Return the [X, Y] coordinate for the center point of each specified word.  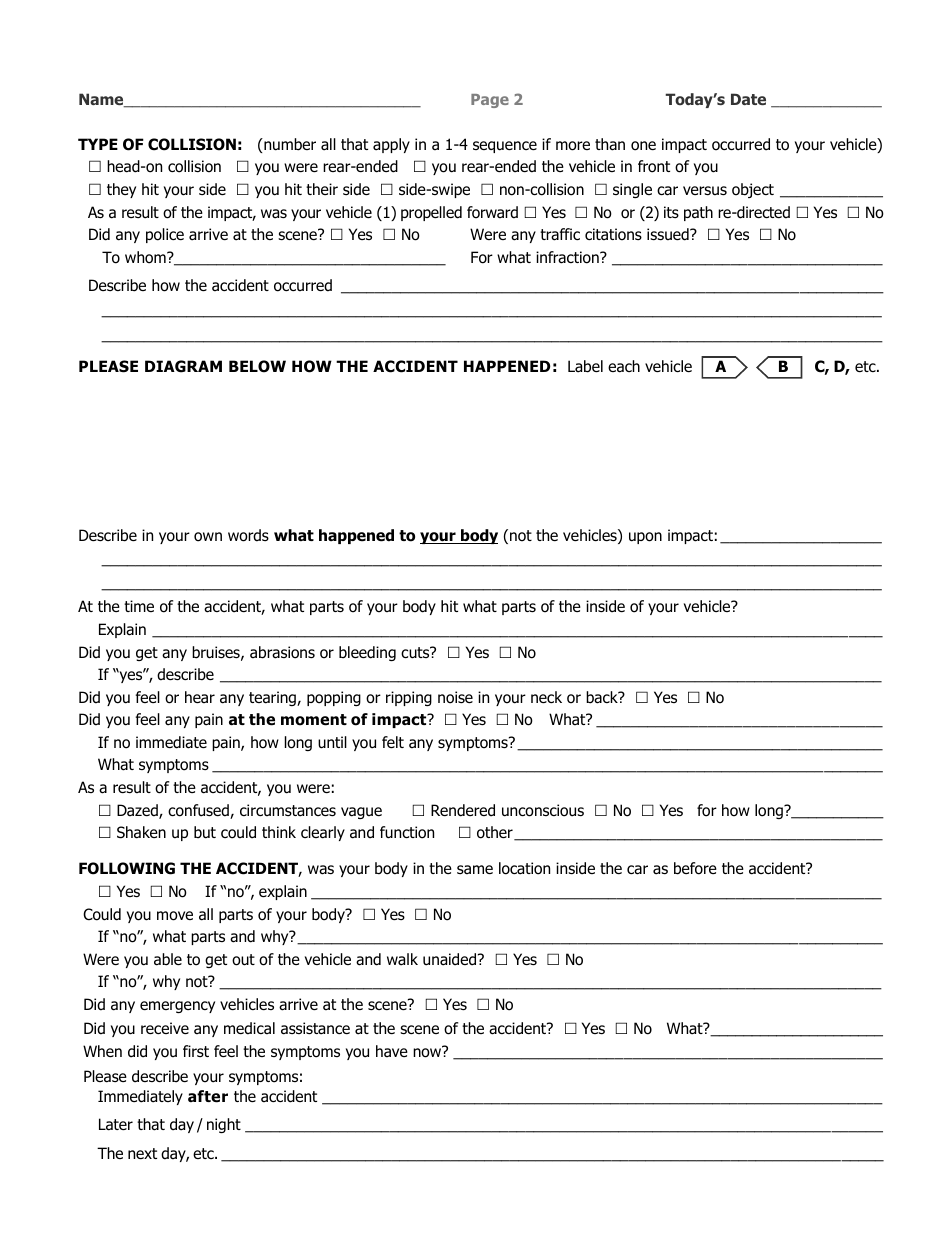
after [208, 1096]
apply [391, 145]
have [392, 1051]
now [428, 1052]
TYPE [98, 144]
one [643, 146]
